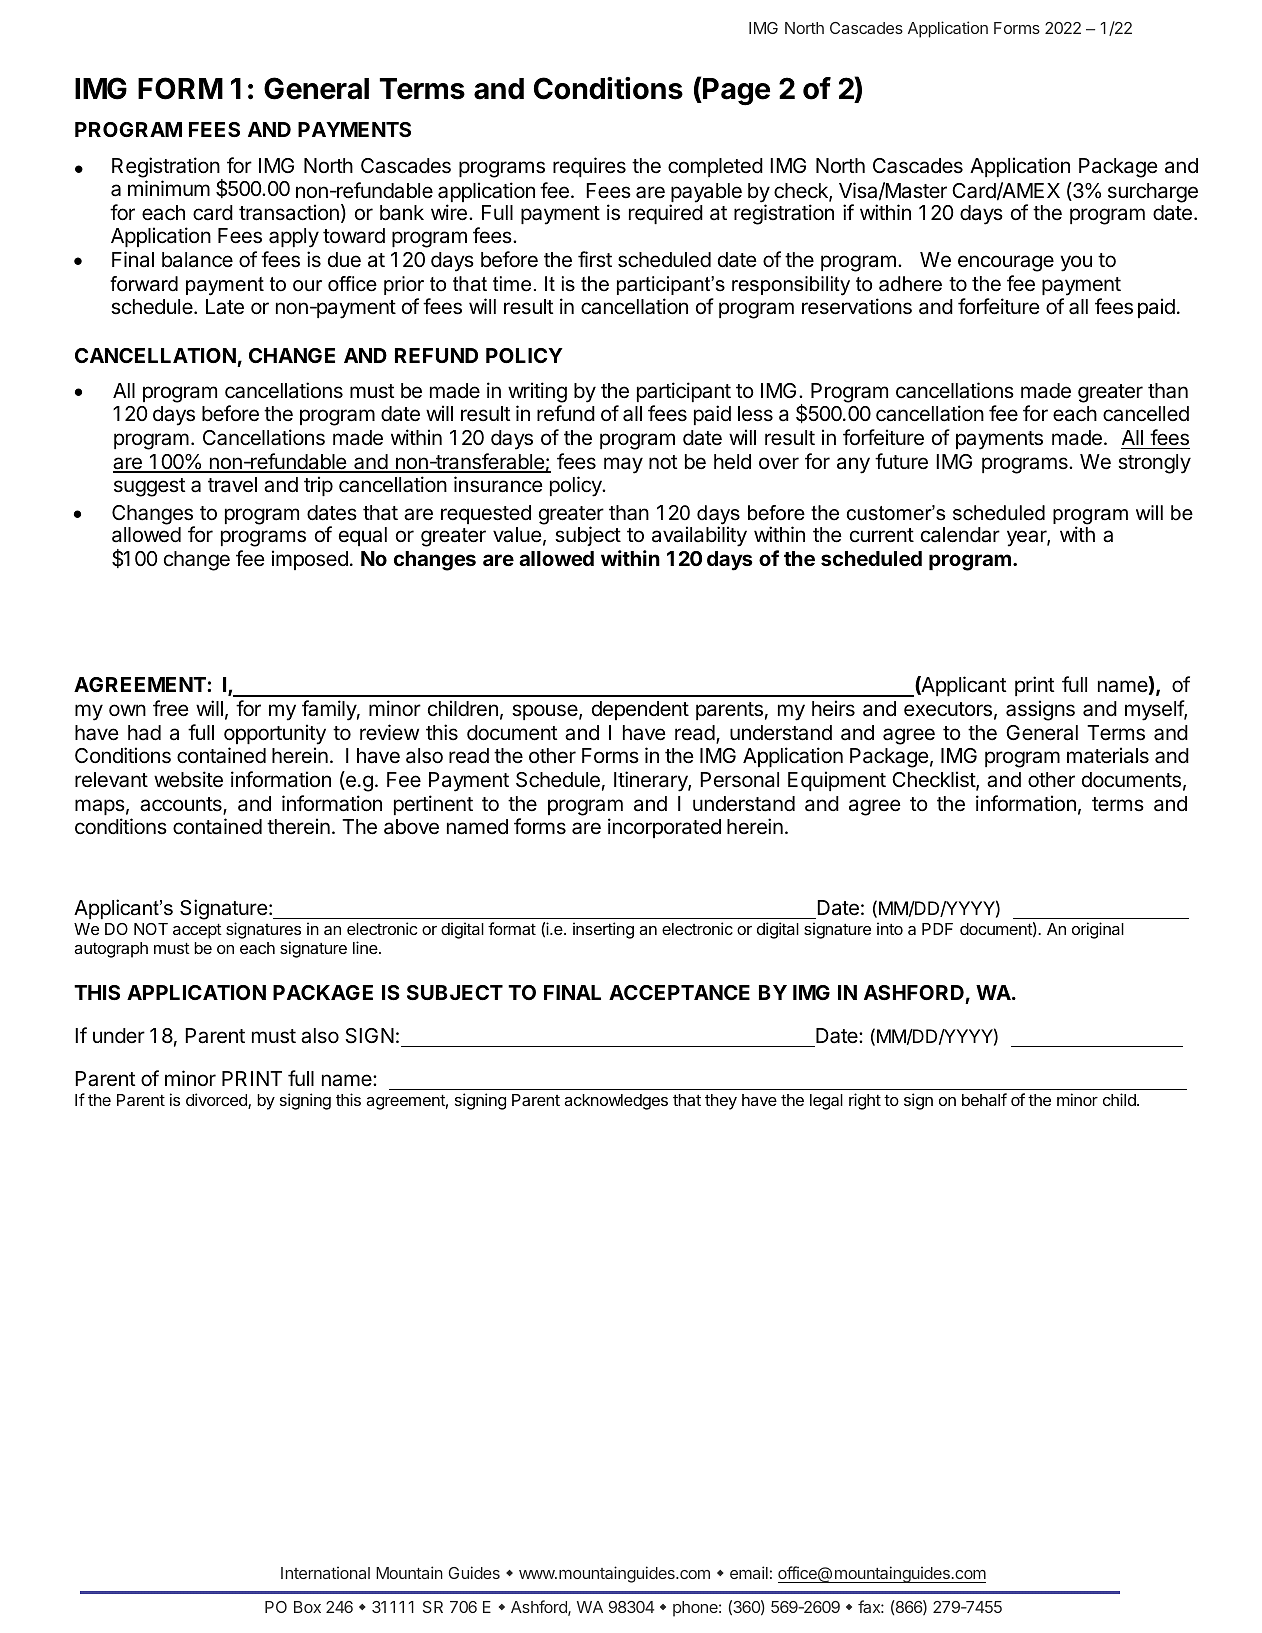 This page has width=1262, height=1633. Describe the element at coordinates (169, 188) in the page. I see `minimum` at that location.
